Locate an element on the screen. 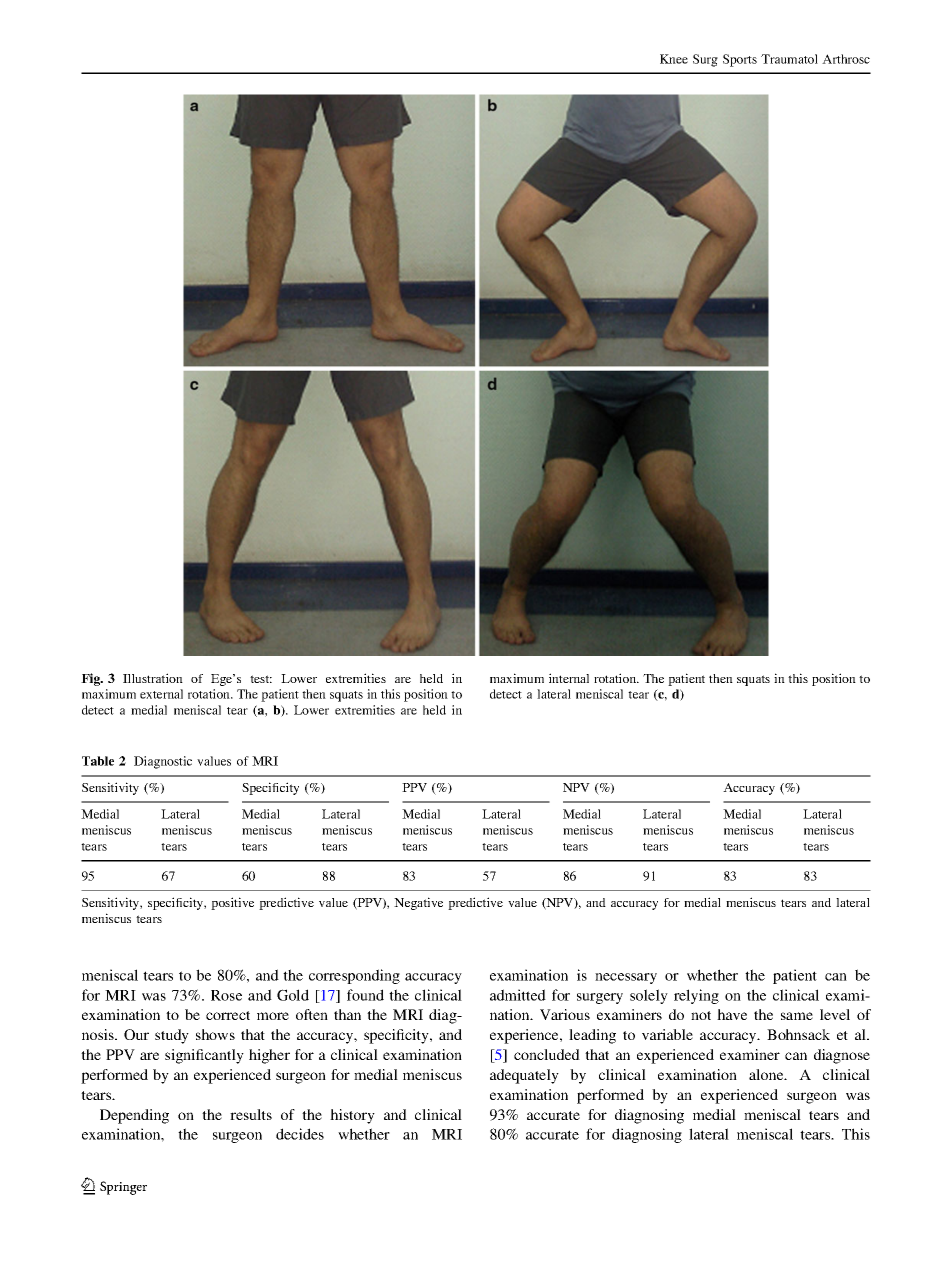  necessary is located at coordinates (626, 978).
